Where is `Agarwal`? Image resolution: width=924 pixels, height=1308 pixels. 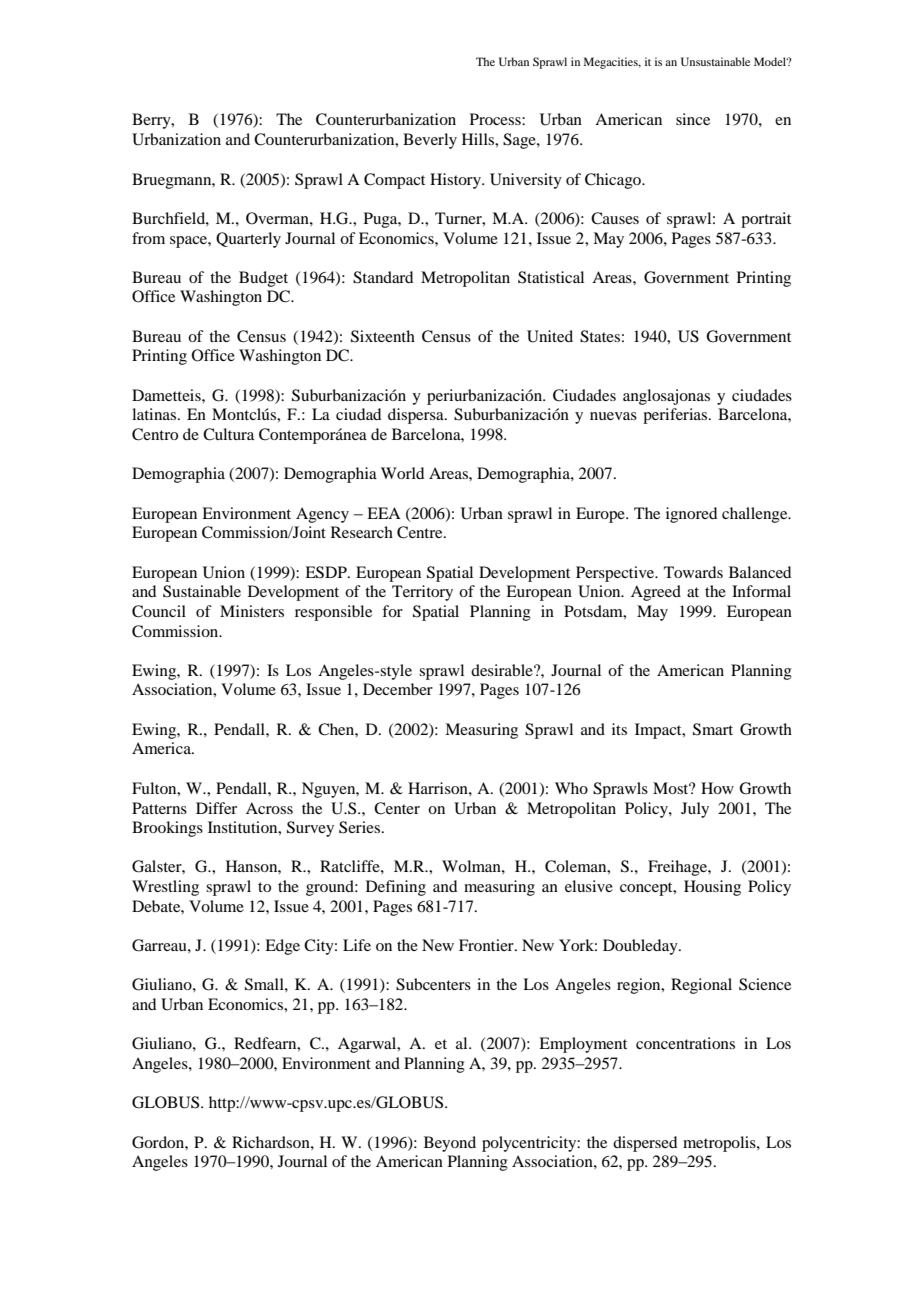
Agarwal is located at coordinates (368, 1045).
